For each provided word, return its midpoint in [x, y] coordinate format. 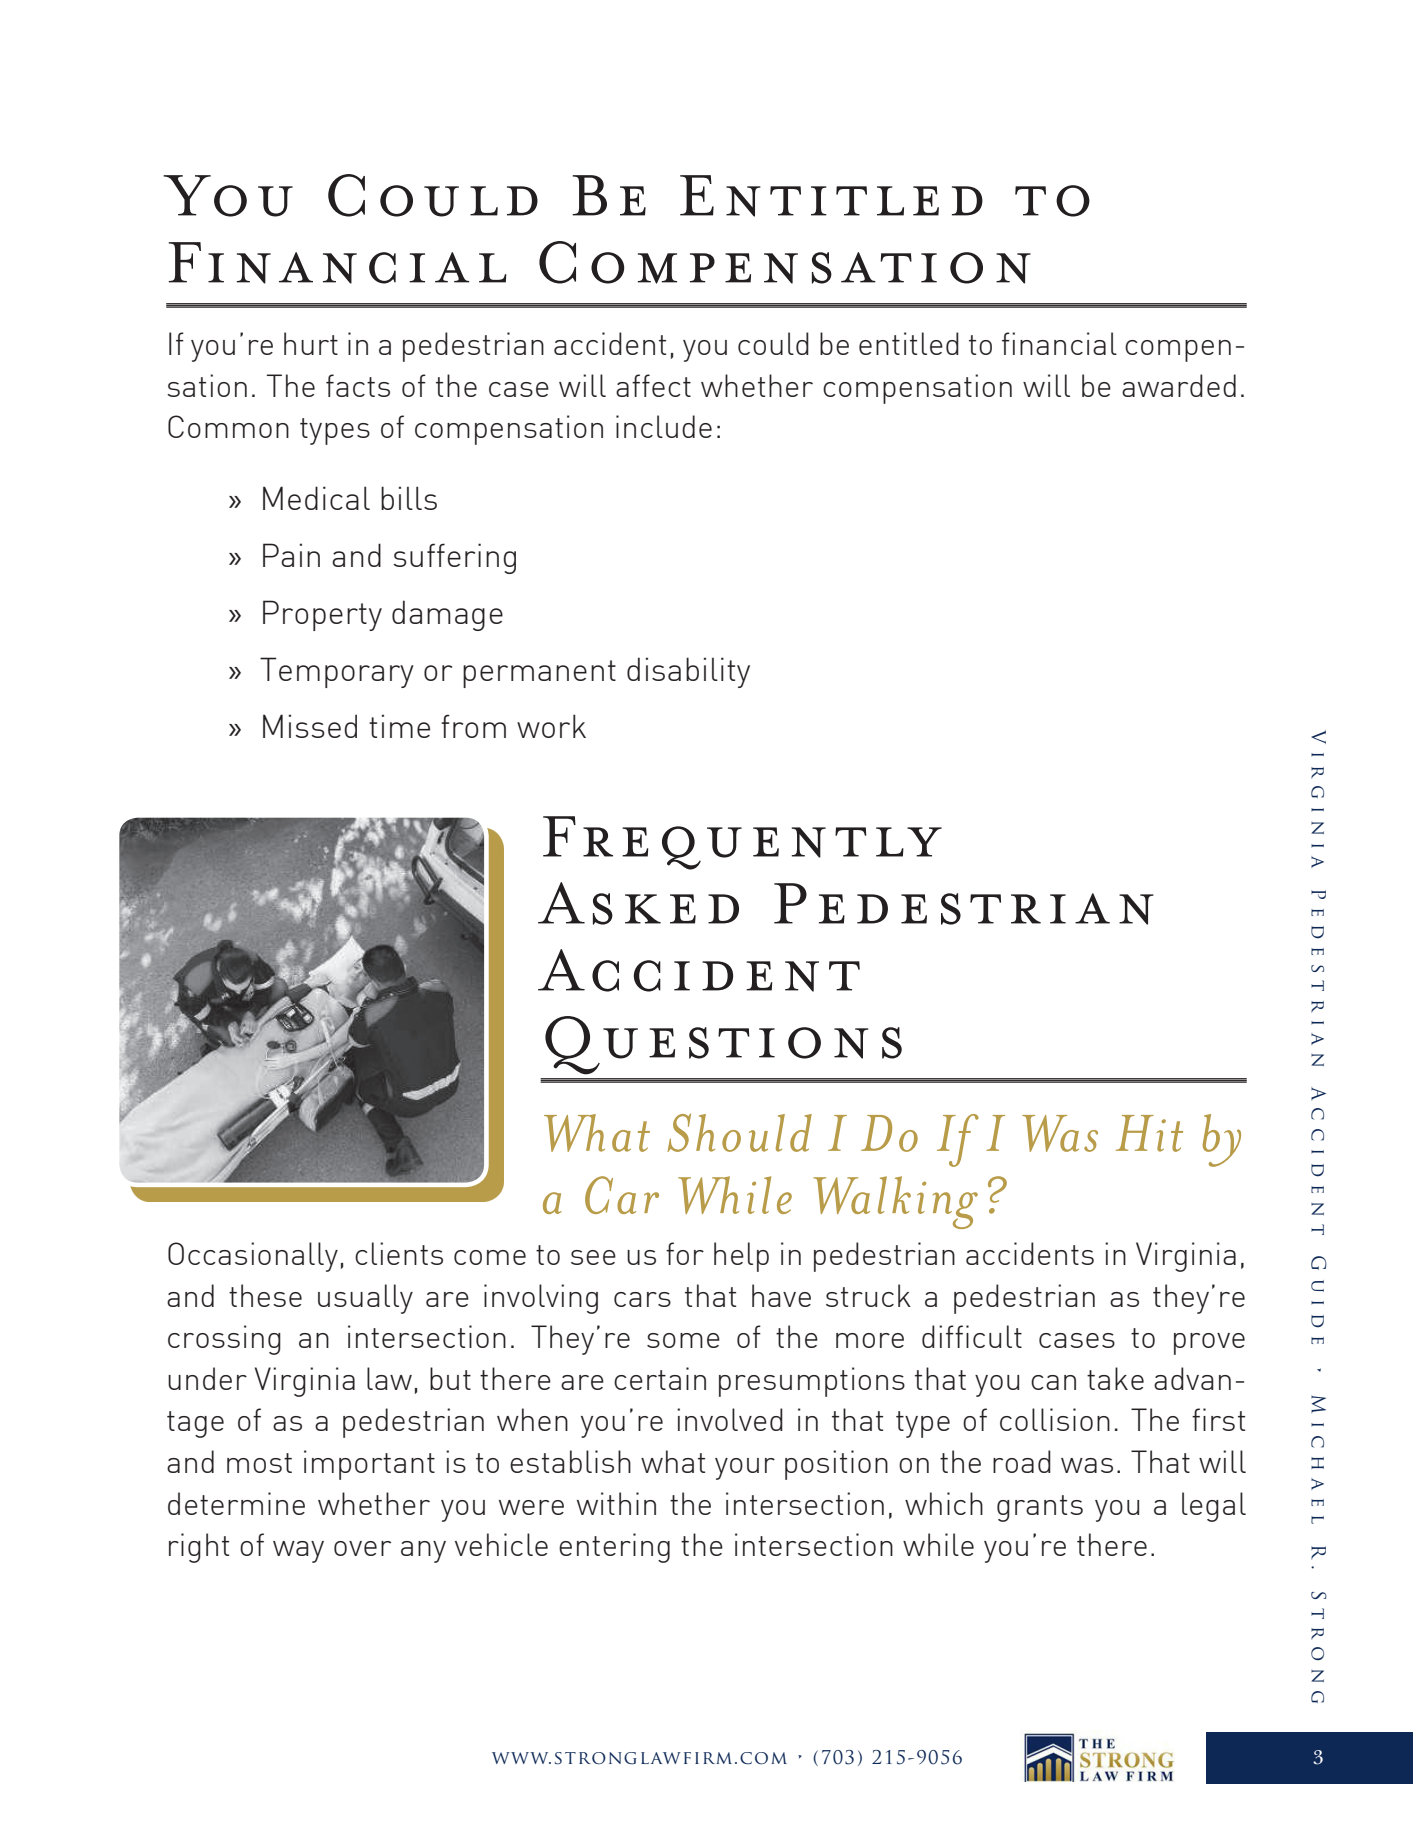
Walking [895, 1202]
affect [653, 385]
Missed [310, 726]
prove [1209, 1344]
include [664, 426]
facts [358, 385]
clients [399, 1253]
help [741, 1257]
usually [365, 1299]
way [298, 1552]
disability [688, 672]
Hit [1149, 1133]
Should [739, 1132]
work [551, 726]
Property [322, 615]
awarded [1179, 385]
